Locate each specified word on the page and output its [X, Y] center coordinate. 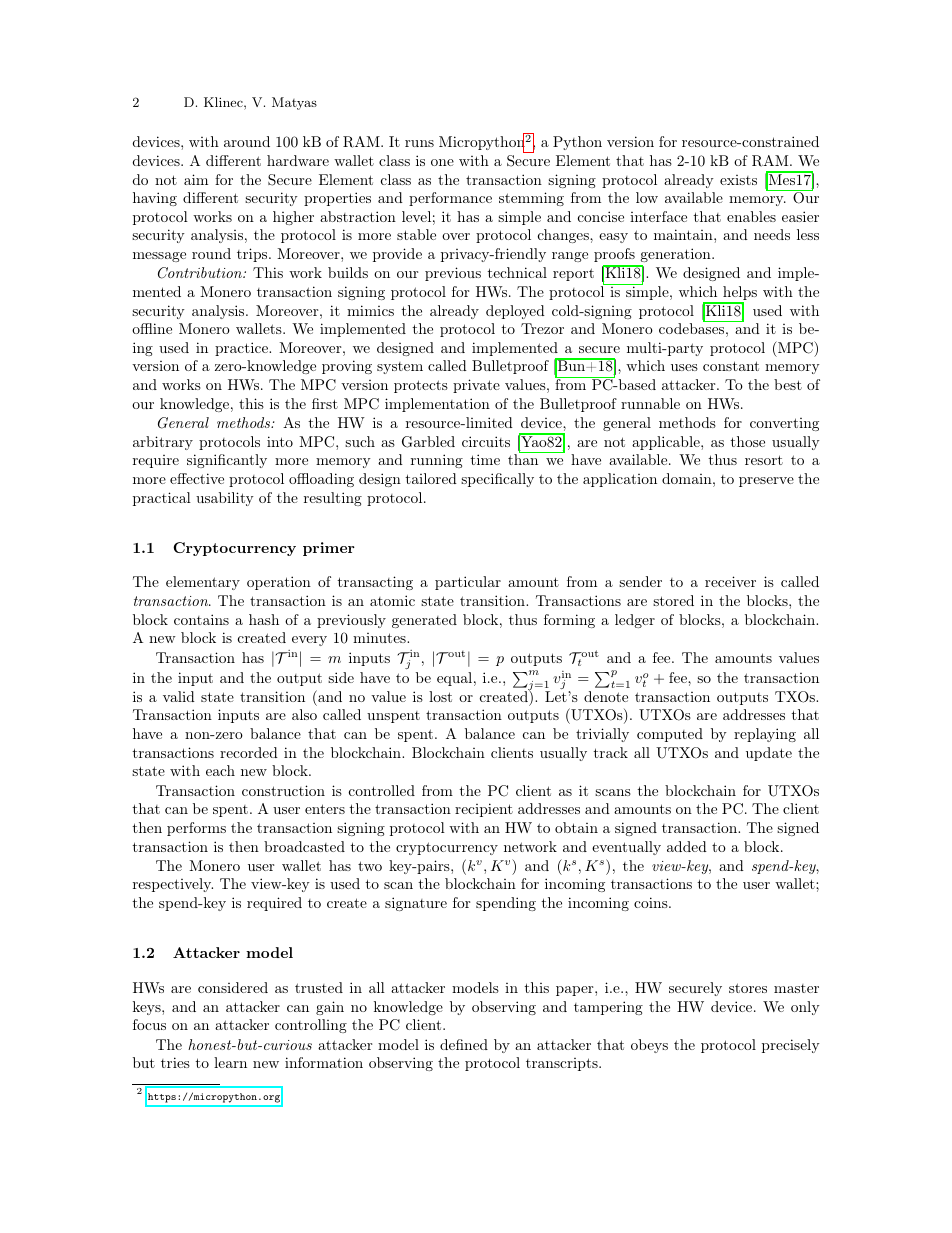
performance [450, 199]
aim [196, 179]
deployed [515, 312]
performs [196, 829]
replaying [765, 735]
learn [230, 1062]
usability [225, 499]
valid [179, 696]
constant [731, 366]
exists [738, 180]
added [687, 846]
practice [242, 349]
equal [454, 679]
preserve [766, 482]
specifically [497, 480]
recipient [484, 810]
